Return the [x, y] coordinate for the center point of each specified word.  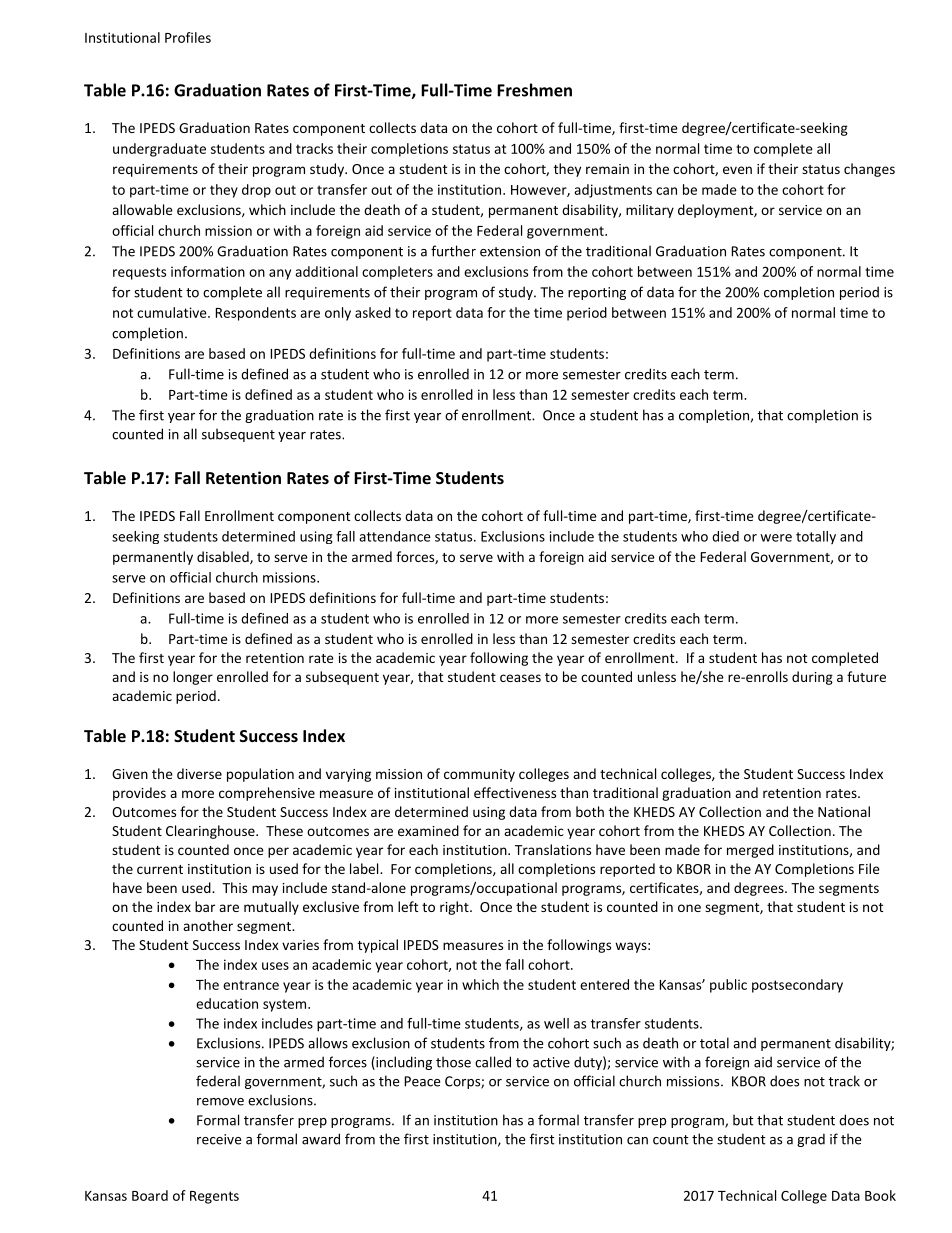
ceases [520, 678]
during [812, 678]
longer [193, 678]
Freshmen [534, 90]
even [737, 170]
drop [256, 191]
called [493, 1062]
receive [219, 1139]
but [743, 1120]
